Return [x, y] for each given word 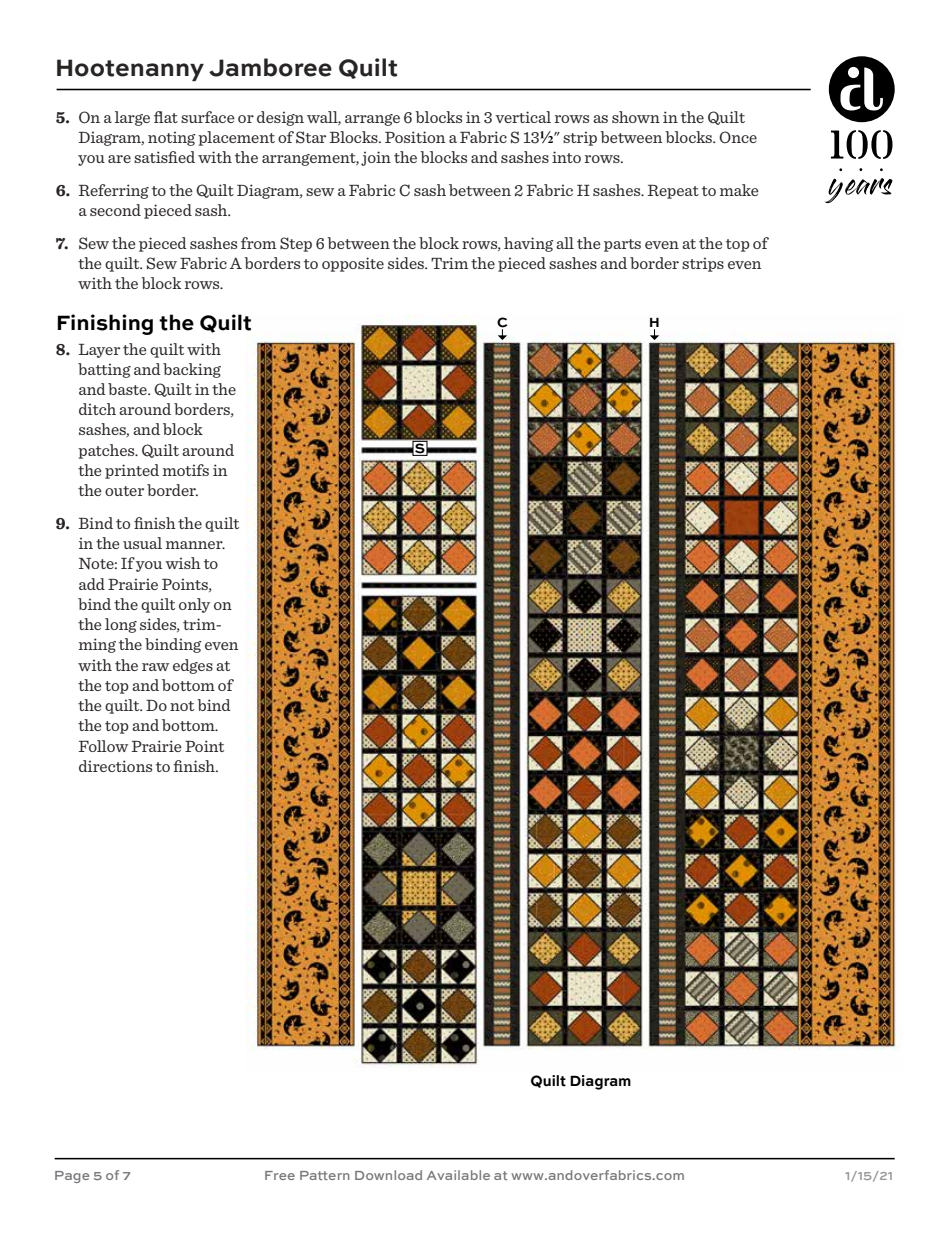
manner [195, 545]
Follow [103, 746]
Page [72, 1177]
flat [166, 117]
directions [115, 766]
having [529, 244]
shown [636, 117]
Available [458, 1175]
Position [415, 137]
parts [622, 245]
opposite [353, 264]
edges [193, 666]
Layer [99, 351]
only [194, 605]
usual [142, 543]
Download [388, 1175]
